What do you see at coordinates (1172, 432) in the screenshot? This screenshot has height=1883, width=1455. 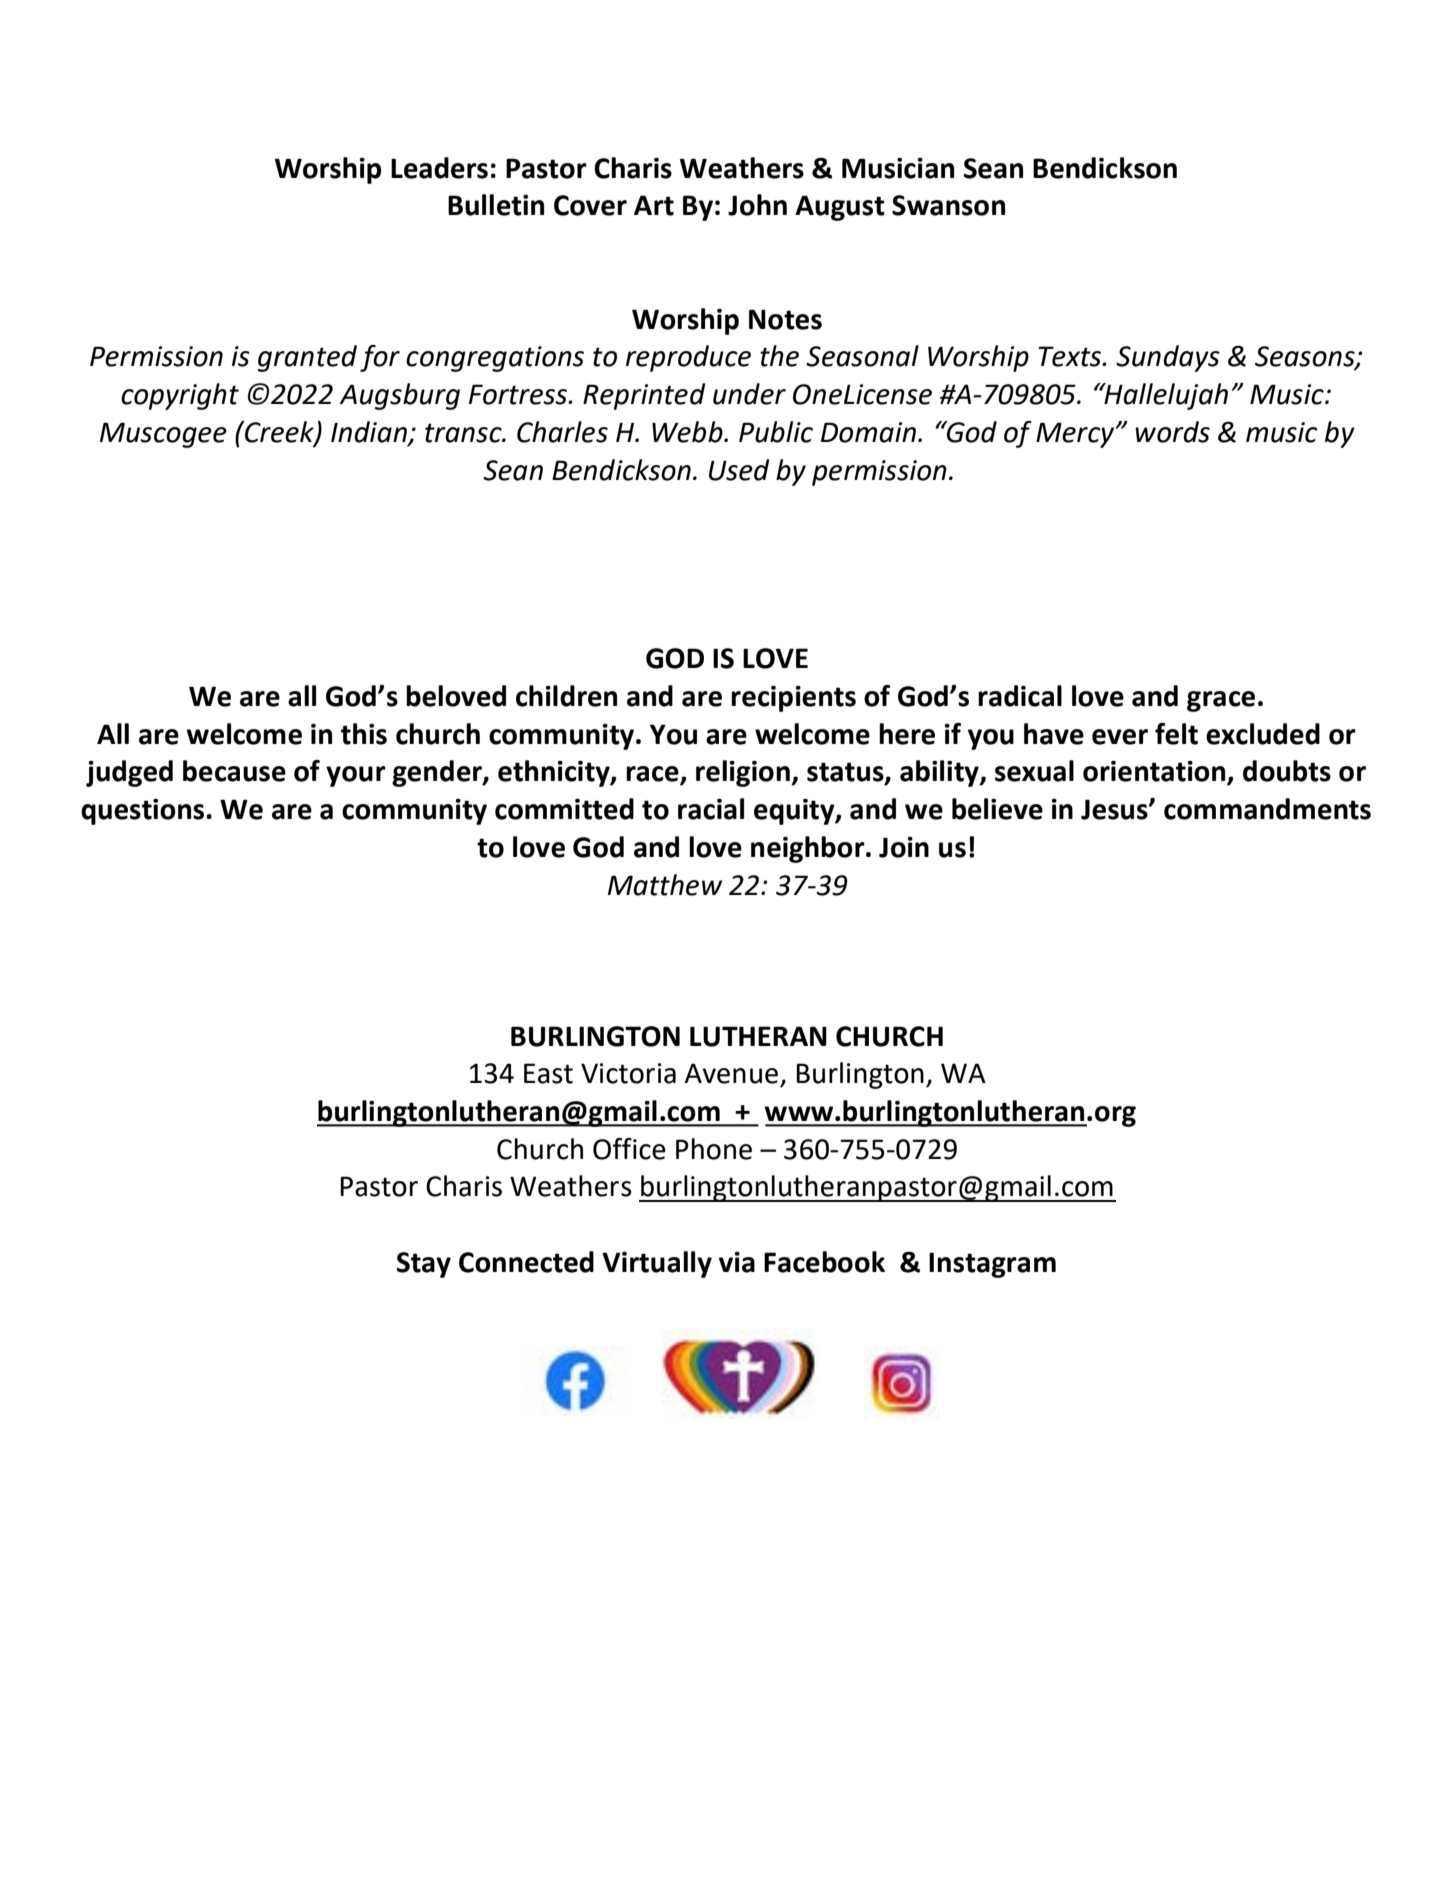 I see `words` at bounding box center [1172, 432].
